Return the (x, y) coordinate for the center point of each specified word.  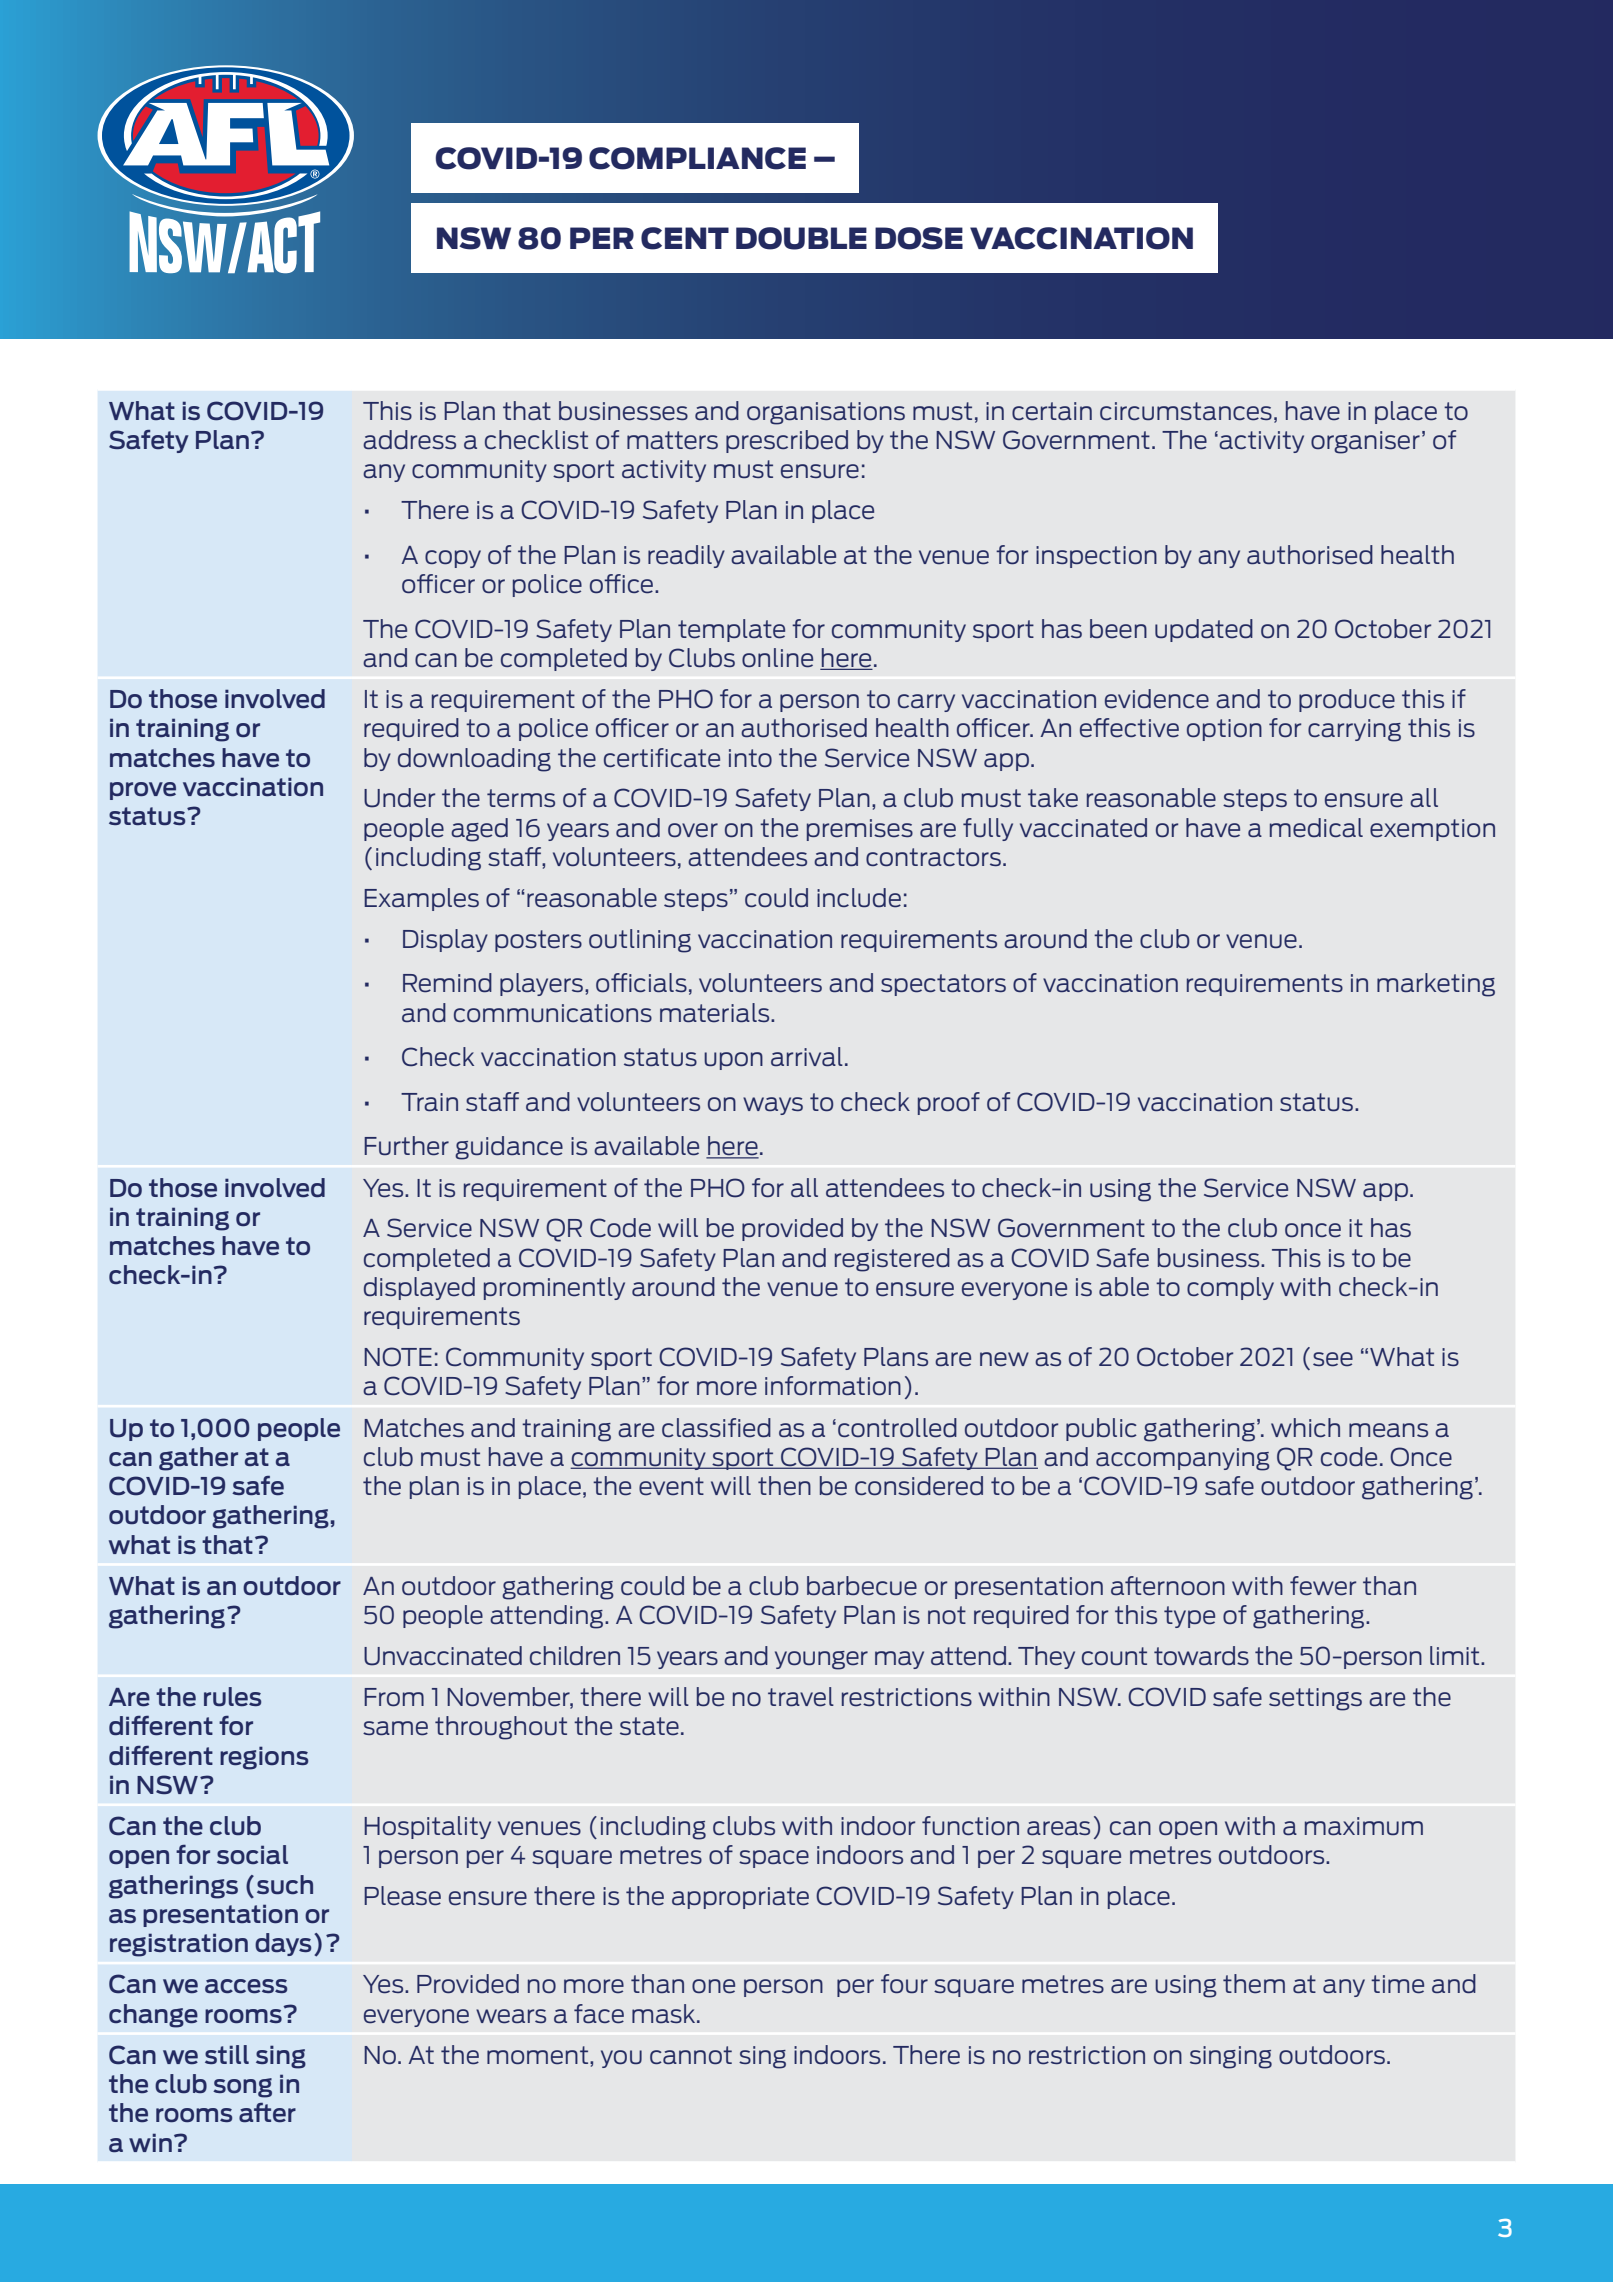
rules (232, 1697)
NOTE (398, 1357)
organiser (1365, 442)
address (409, 440)
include (859, 898)
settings (1315, 1699)
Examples (421, 899)
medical (1316, 828)
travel (801, 1697)
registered (892, 1260)
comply (1230, 1288)
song (242, 2088)
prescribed (787, 441)
